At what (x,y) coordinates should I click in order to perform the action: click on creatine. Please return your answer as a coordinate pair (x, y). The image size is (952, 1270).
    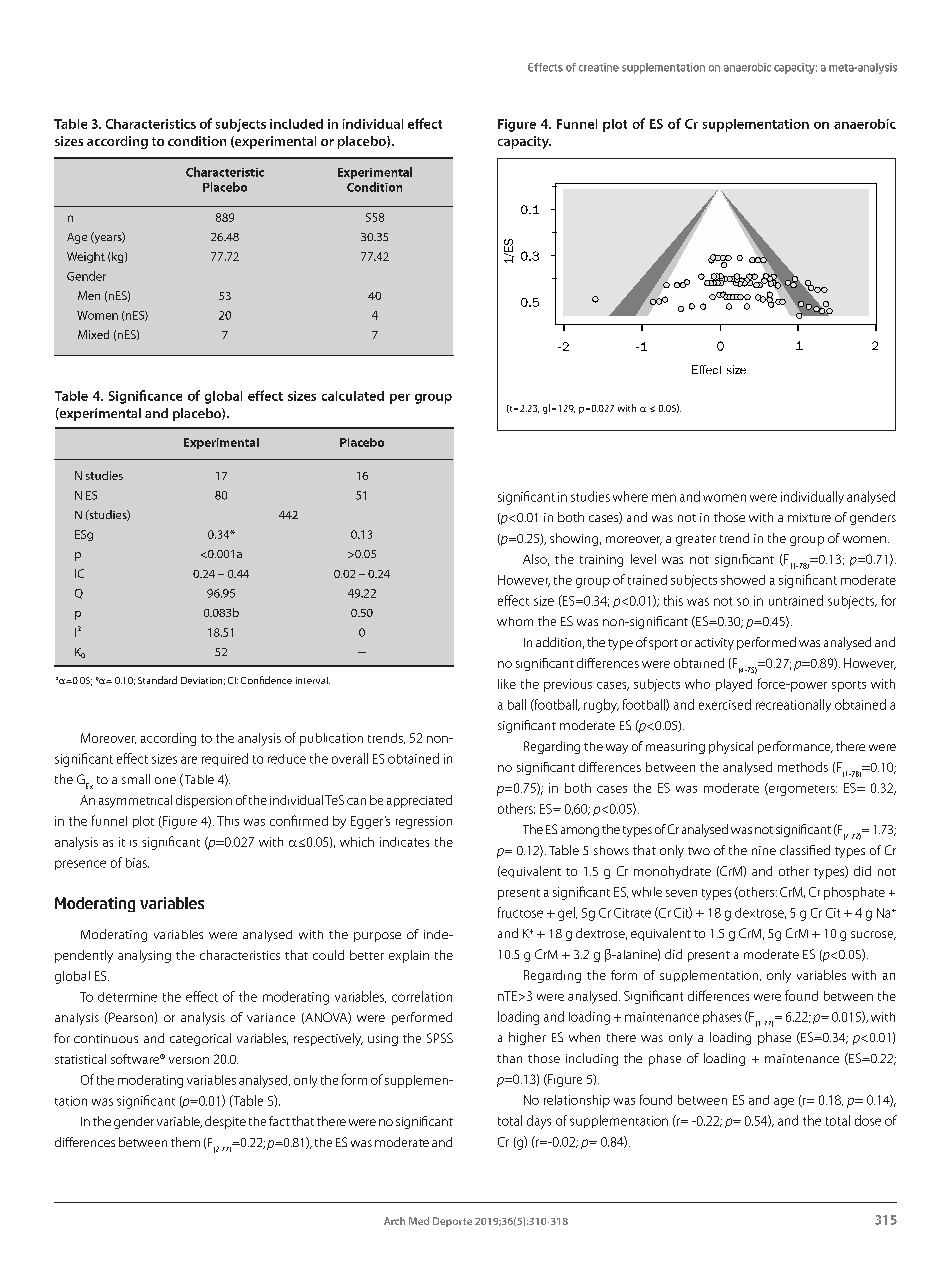
    Looking at the image, I should click on (599, 67).
